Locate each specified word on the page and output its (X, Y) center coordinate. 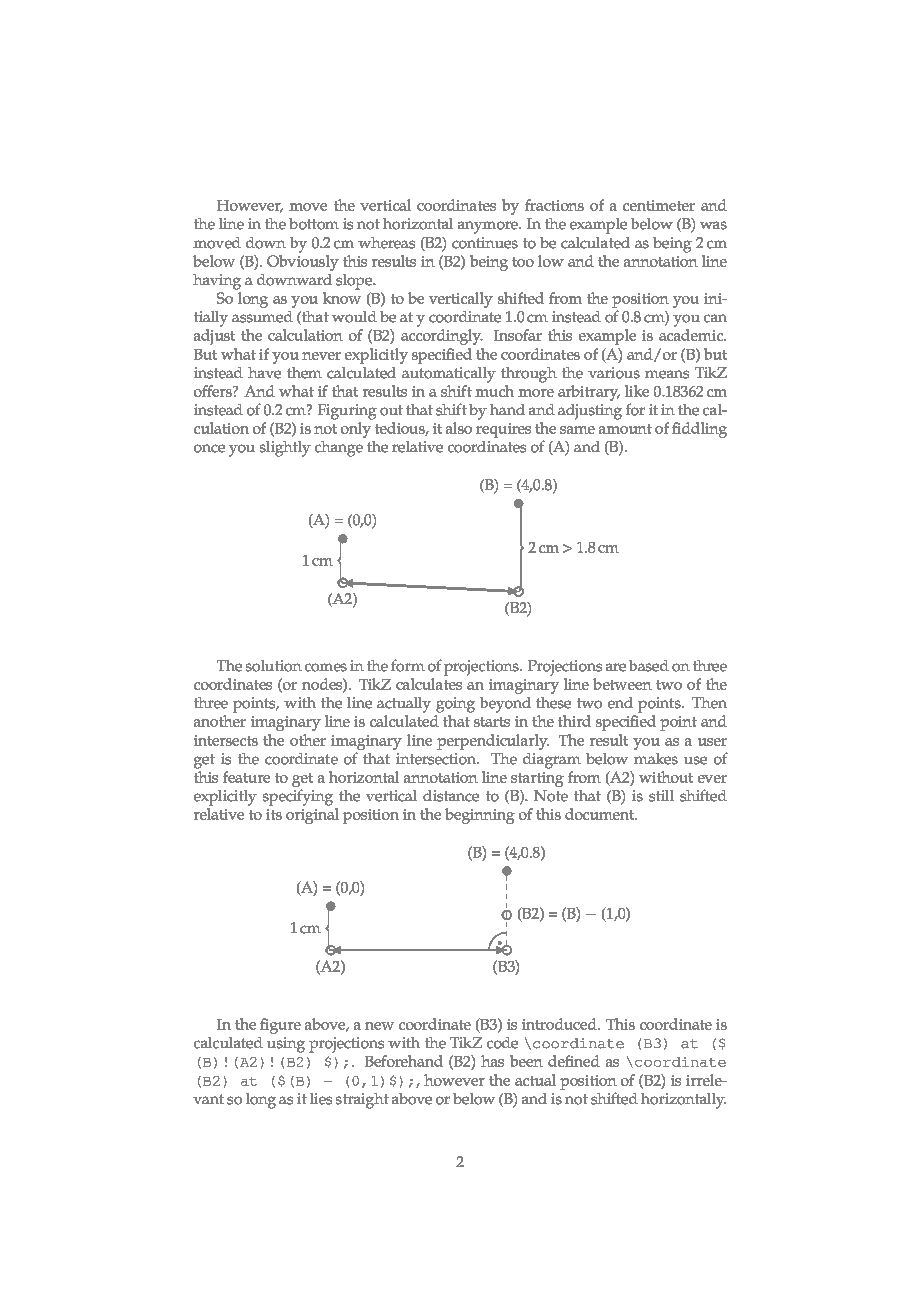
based (649, 666)
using (286, 1045)
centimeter (659, 205)
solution (274, 666)
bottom (314, 224)
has (492, 1061)
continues (485, 243)
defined (574, 1061)
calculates (429, 684)
